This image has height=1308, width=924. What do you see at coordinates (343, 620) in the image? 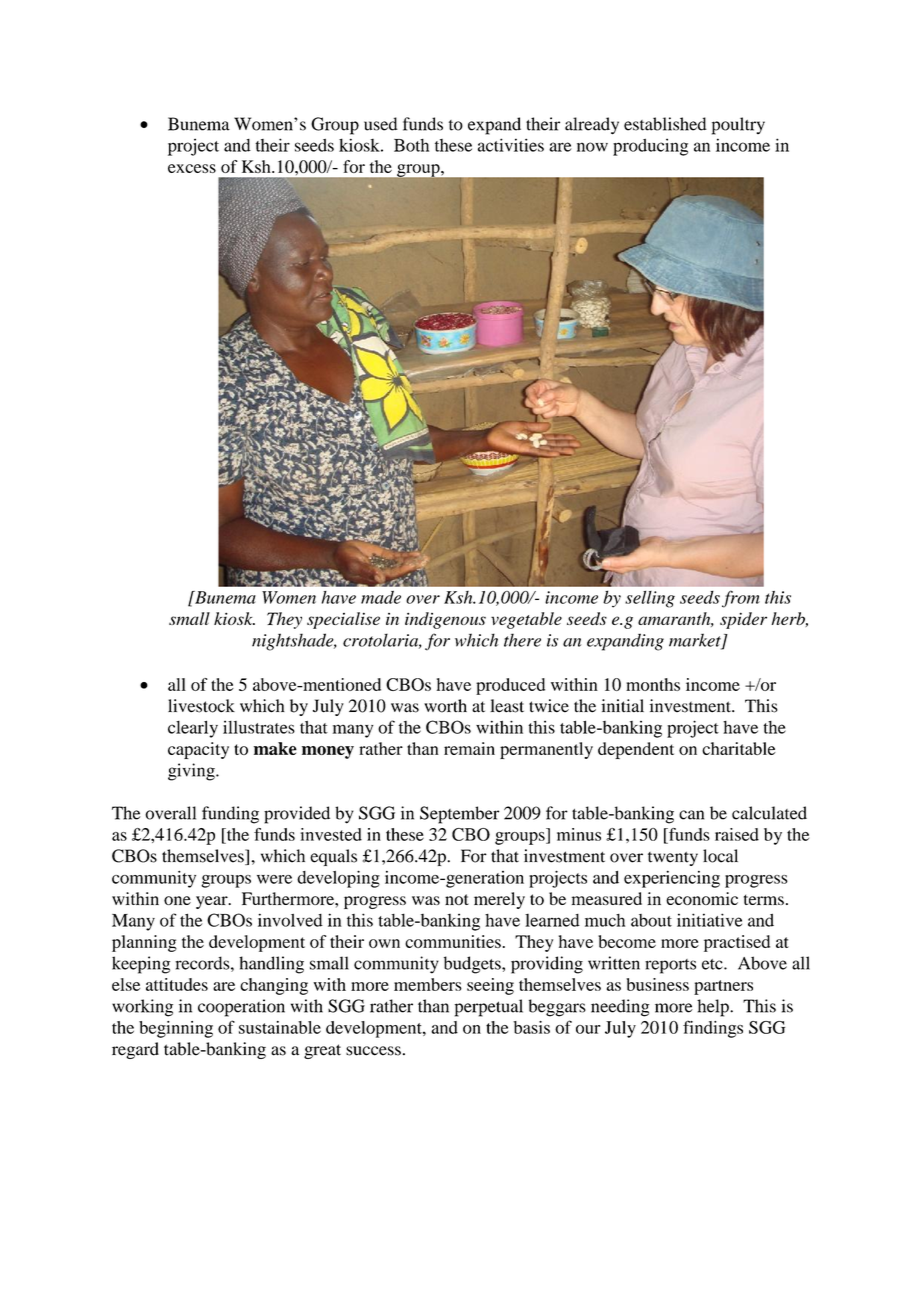
I see `specialise` at bounding box center [343, 620].
